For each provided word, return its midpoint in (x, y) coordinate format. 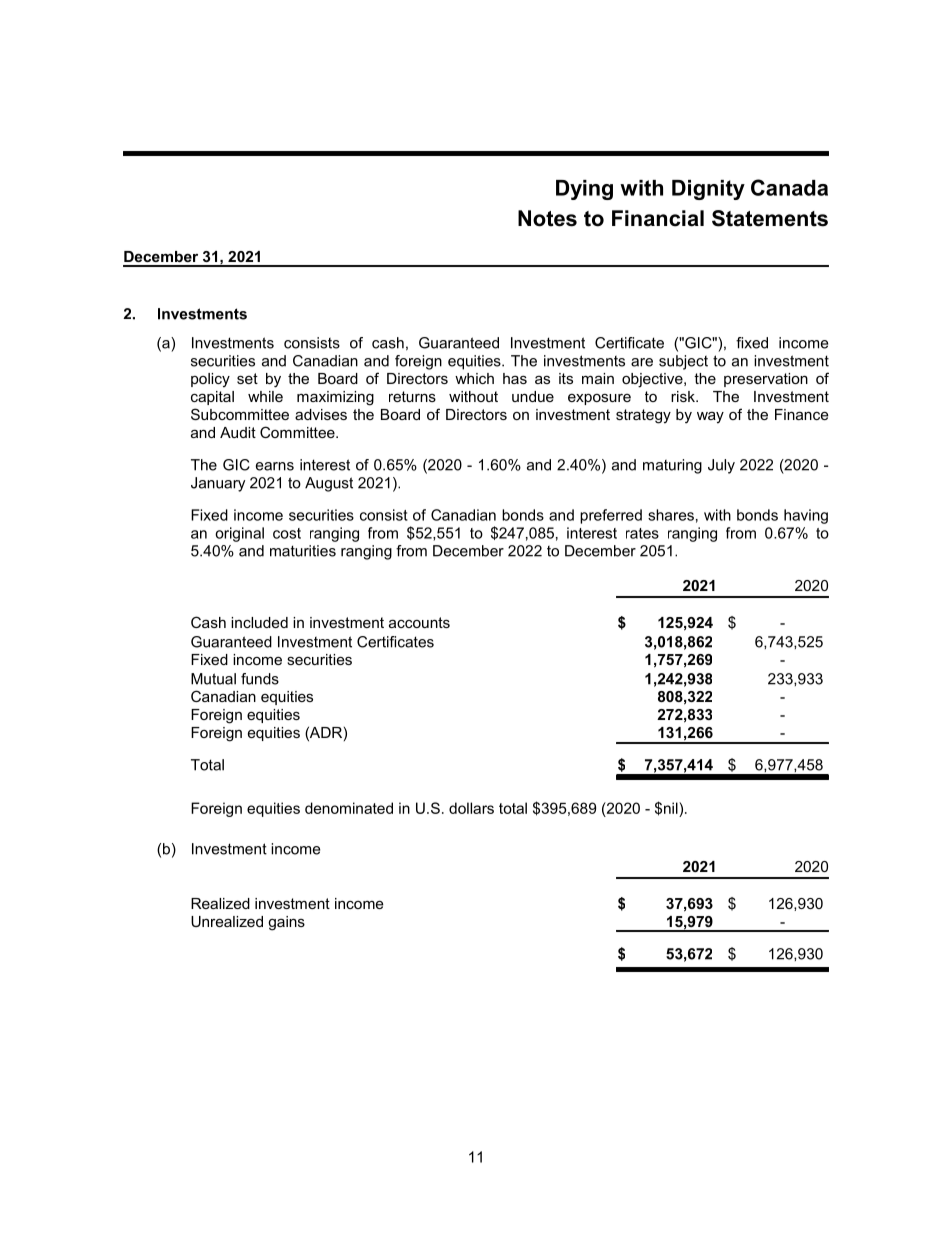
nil (672, 808)
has (515, 378)
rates (642, 533)
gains (286, 923)
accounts (419, 622)
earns (275, 466)
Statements (770, 218)
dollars (471, 808)
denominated (349, 808)
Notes (547, 218)
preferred (611, 516)
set (247, 378)
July (721, 466)
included (259, 622)
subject (683, 362)
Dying (584, 190)
